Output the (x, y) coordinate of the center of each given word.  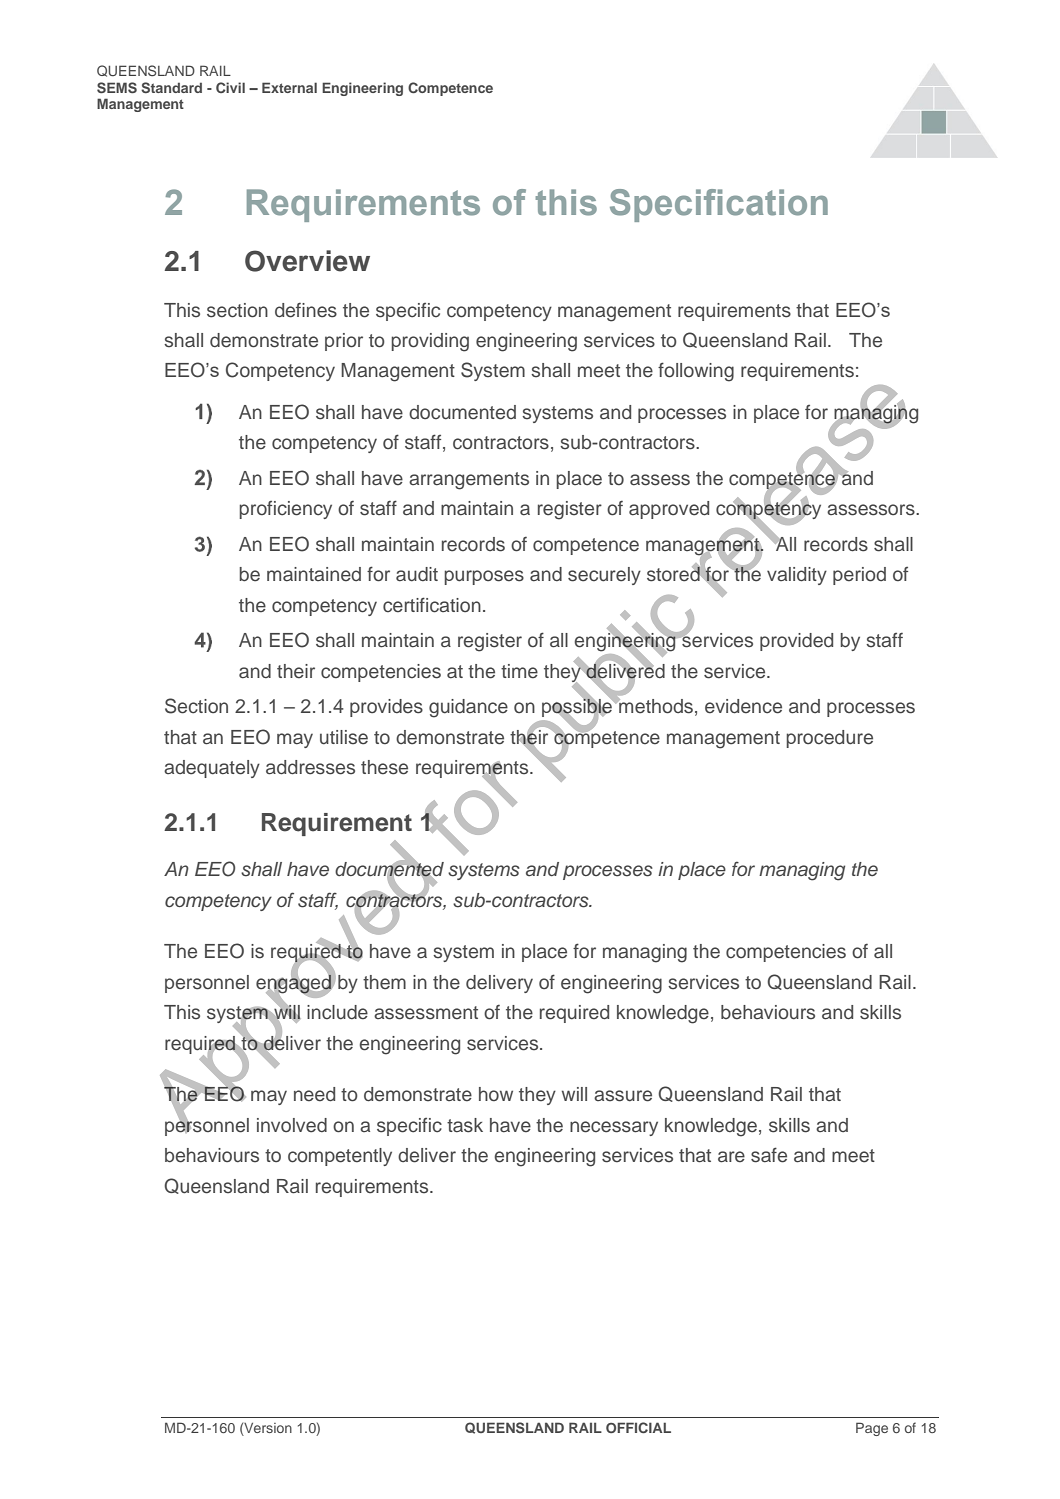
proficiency (285, 510)
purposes (484, 577)
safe (769, 1155)
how (496, 1094)
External (289, 87)
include (337, 1012)
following (696, 372)
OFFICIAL (638, 1427)
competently (340, 1157)
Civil (230, 87)
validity (797, 576)
